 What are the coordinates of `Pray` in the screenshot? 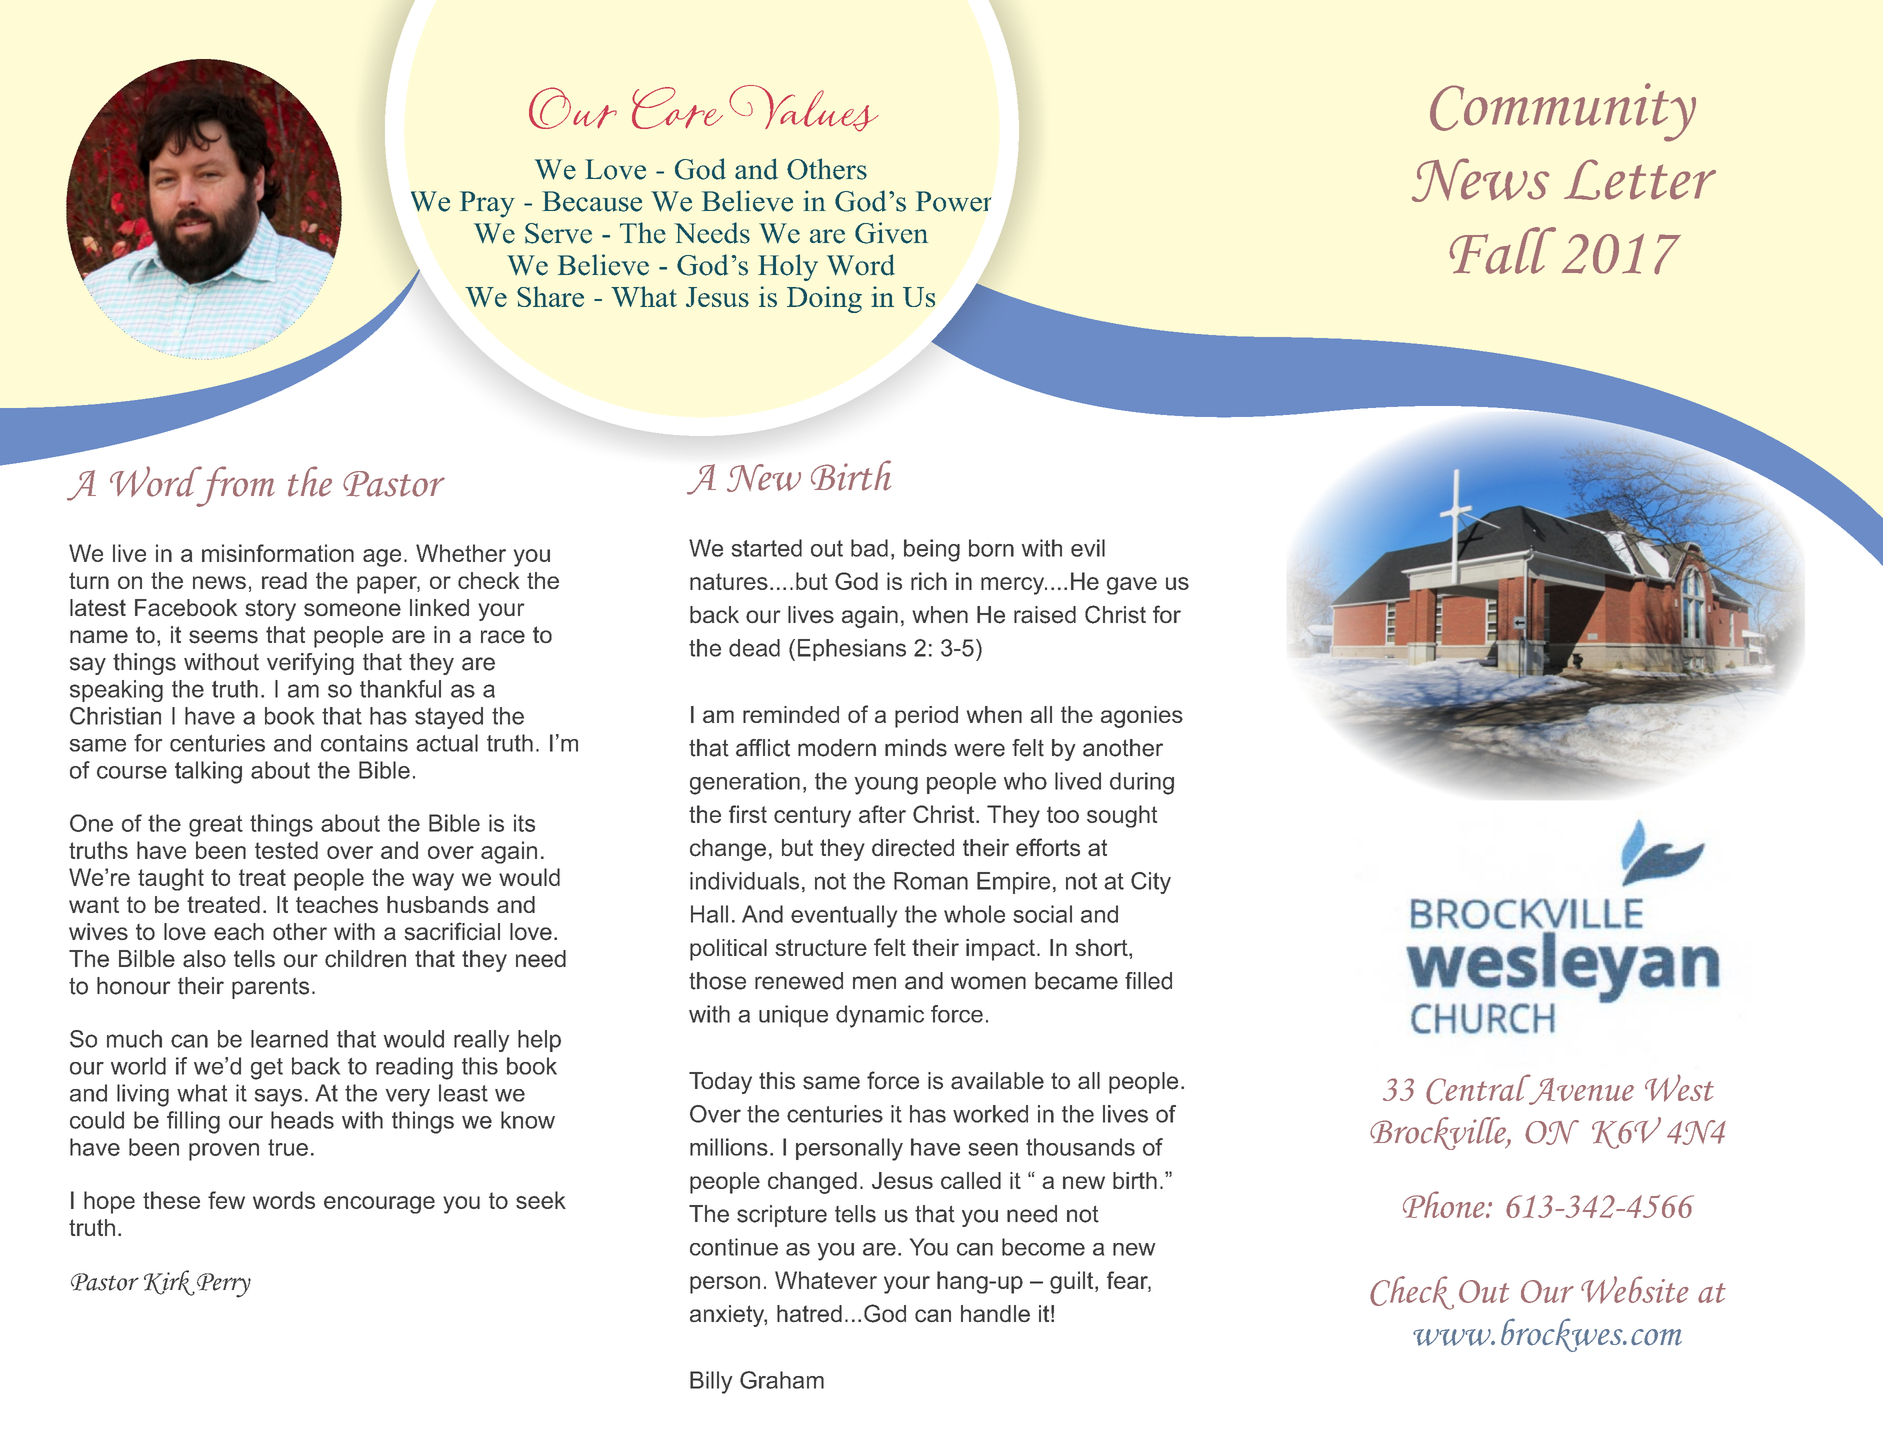 It's located at (487, 204).
